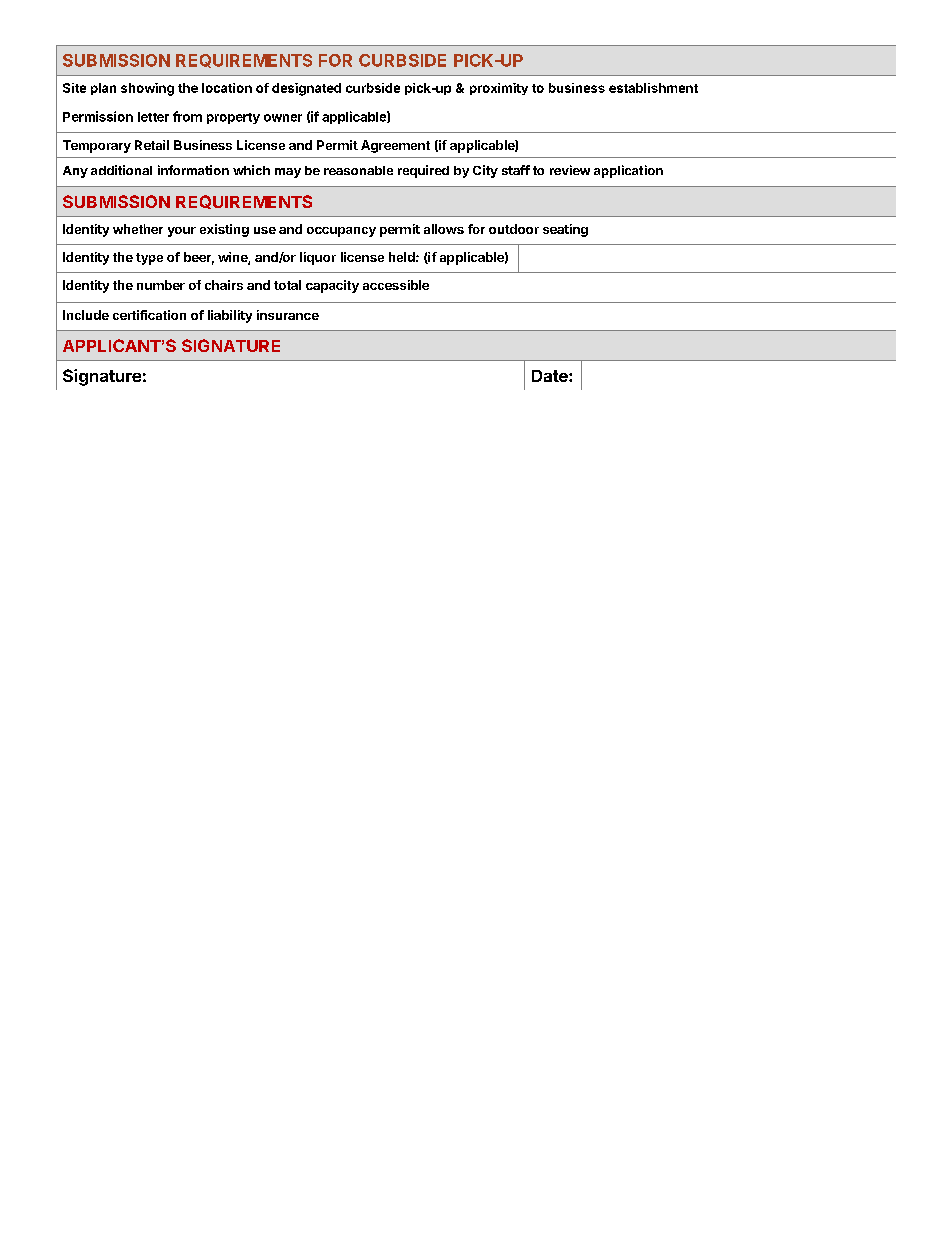  What do you see at coordinates (147, 89) in the page?
I see `showing` at bounding box center [147, 89].
